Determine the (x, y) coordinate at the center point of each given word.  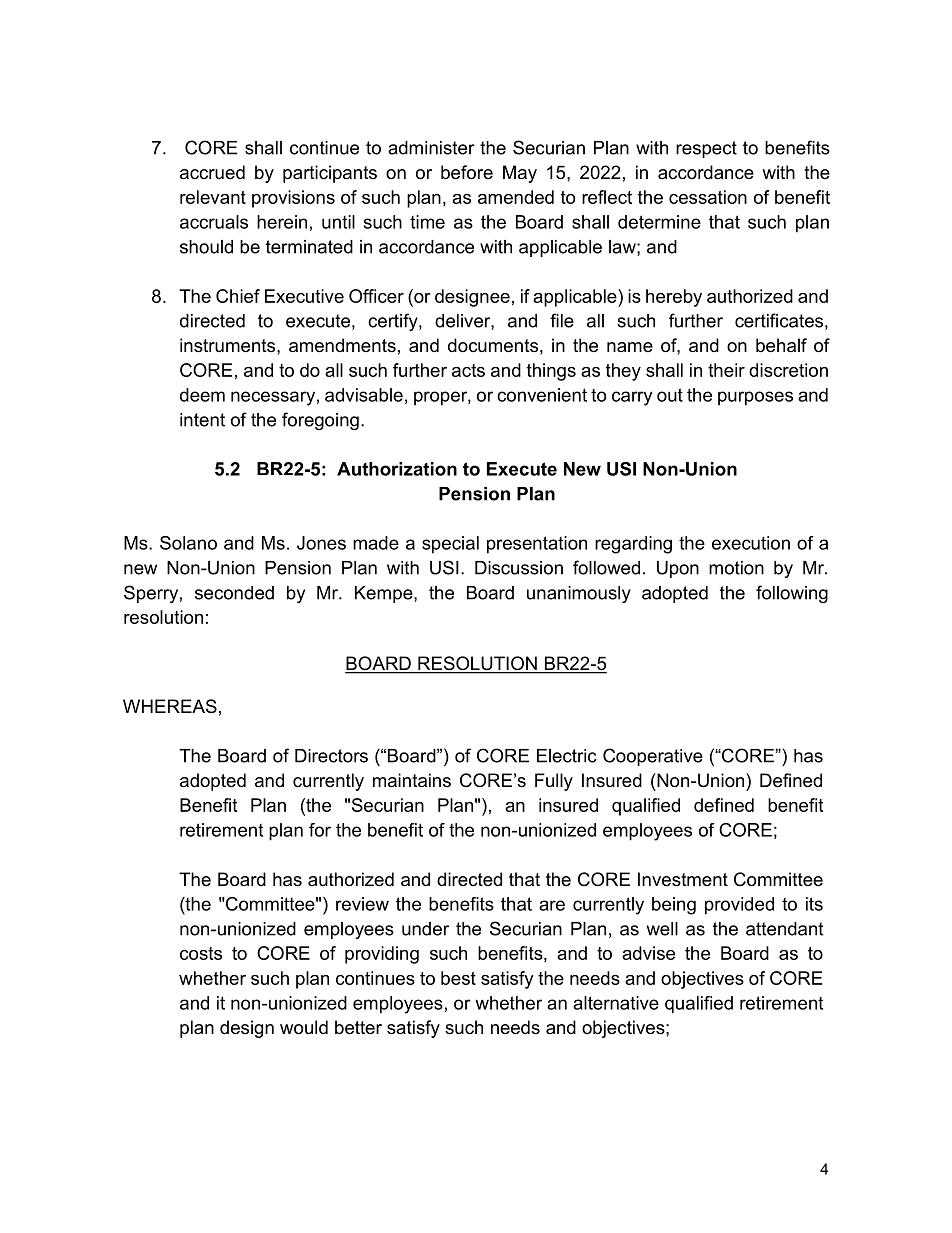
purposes (755, 398)
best (458, 978)
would (304, 1027)
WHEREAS (170, 706)
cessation (708, 197)
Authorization (397, 469)
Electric (567, 756)
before (467, 172)
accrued (212, 172)
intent (202, 420)
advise (648, 953)
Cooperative (653, 757)
